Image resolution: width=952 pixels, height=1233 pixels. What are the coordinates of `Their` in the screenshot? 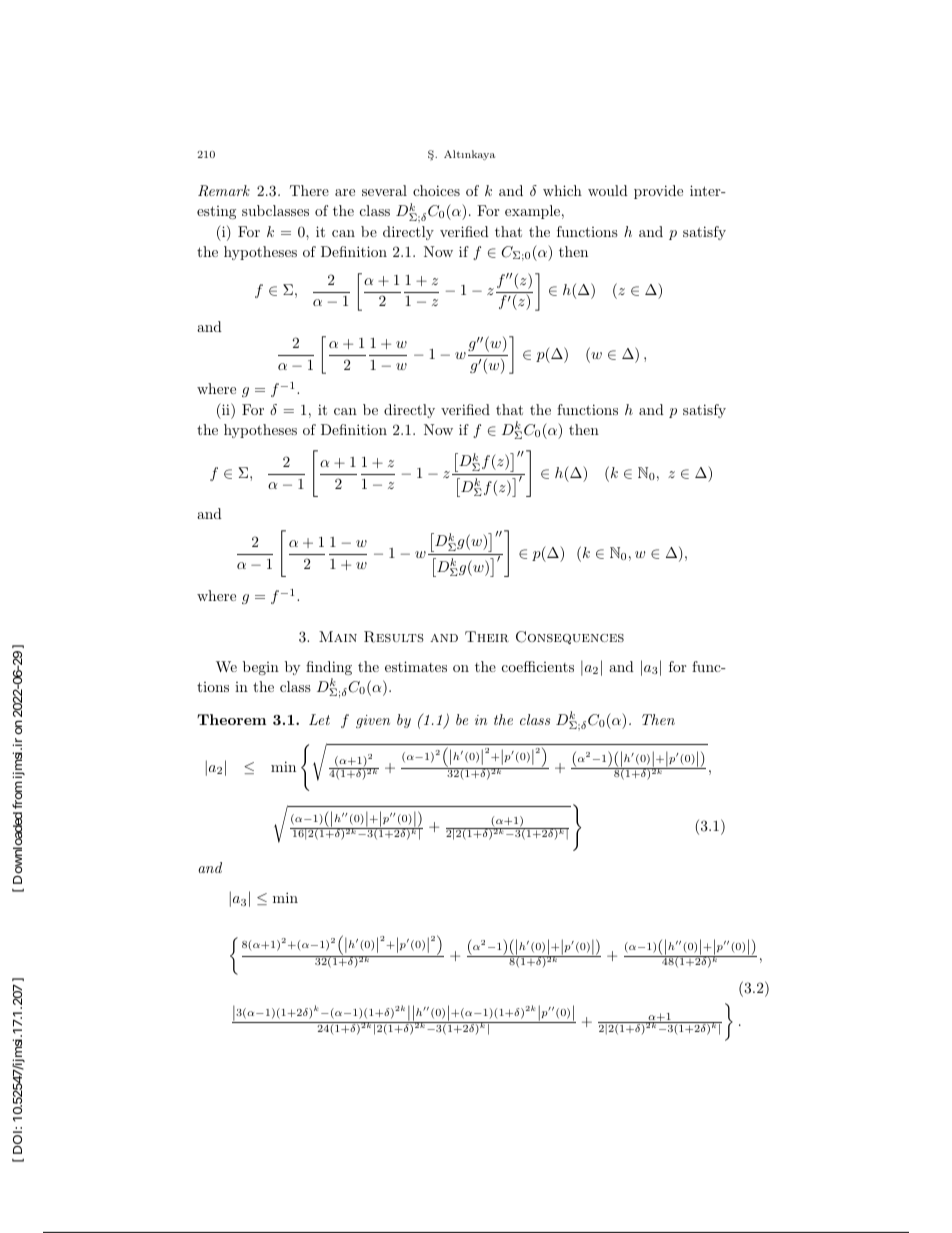 It's located at (487, 636).
